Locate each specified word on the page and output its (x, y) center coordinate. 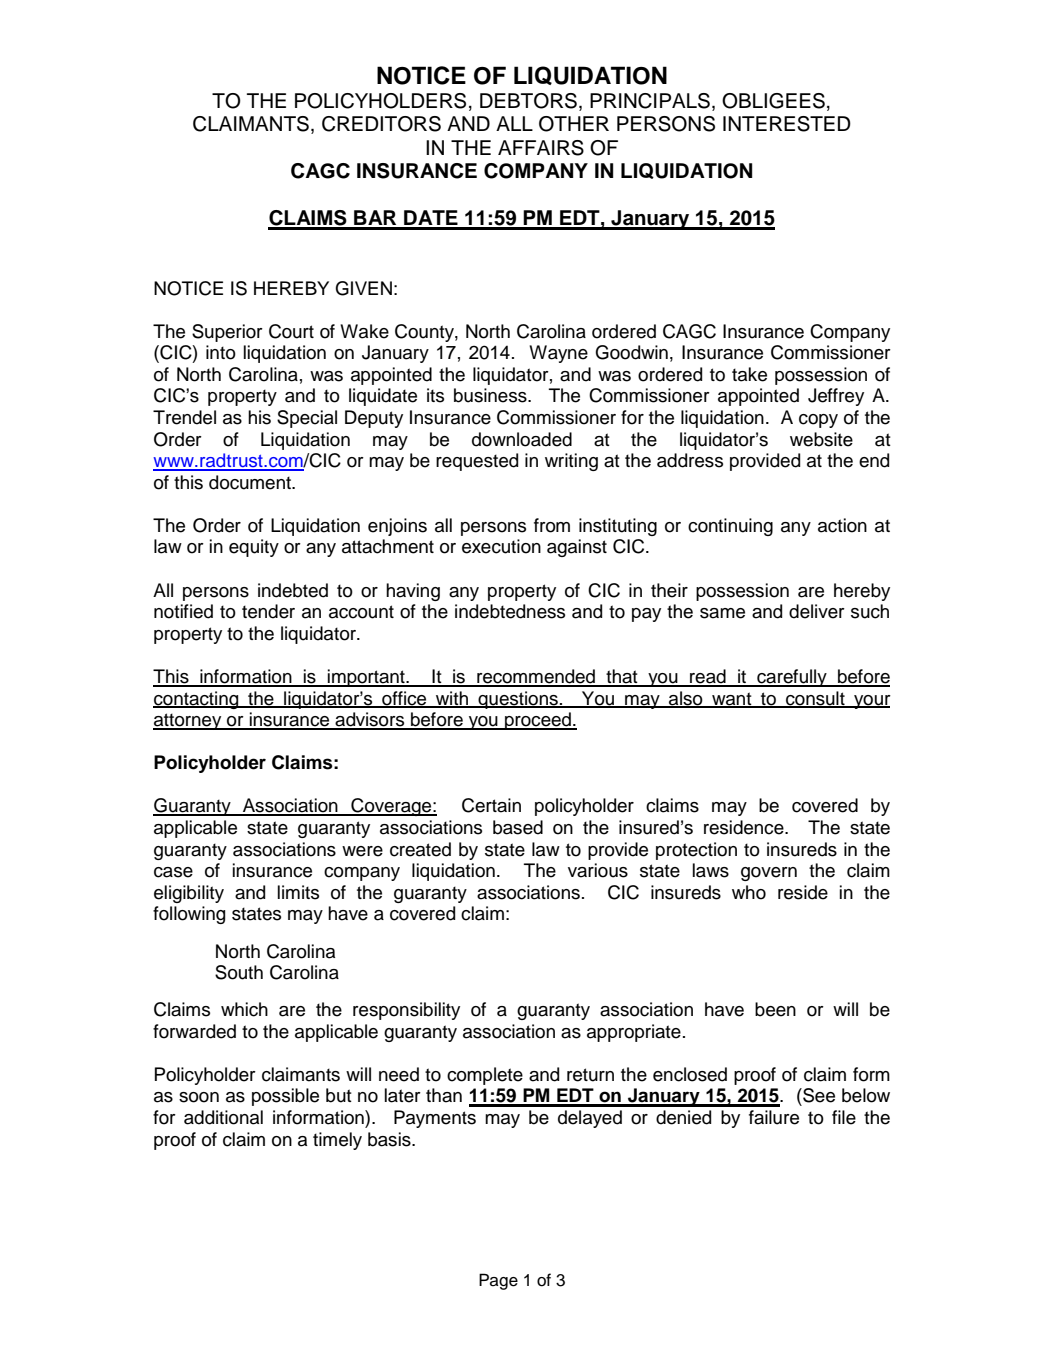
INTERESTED (787, 124)
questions (518, 700)
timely (337, 1141)
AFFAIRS (541, 148)
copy (818, 421)
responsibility (406, 1011)
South (239, 972)
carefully (792, 678)
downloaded (522, 439)
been (775, 1009)
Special (307, 419)
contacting (197, 700)
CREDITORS (381, 124)
